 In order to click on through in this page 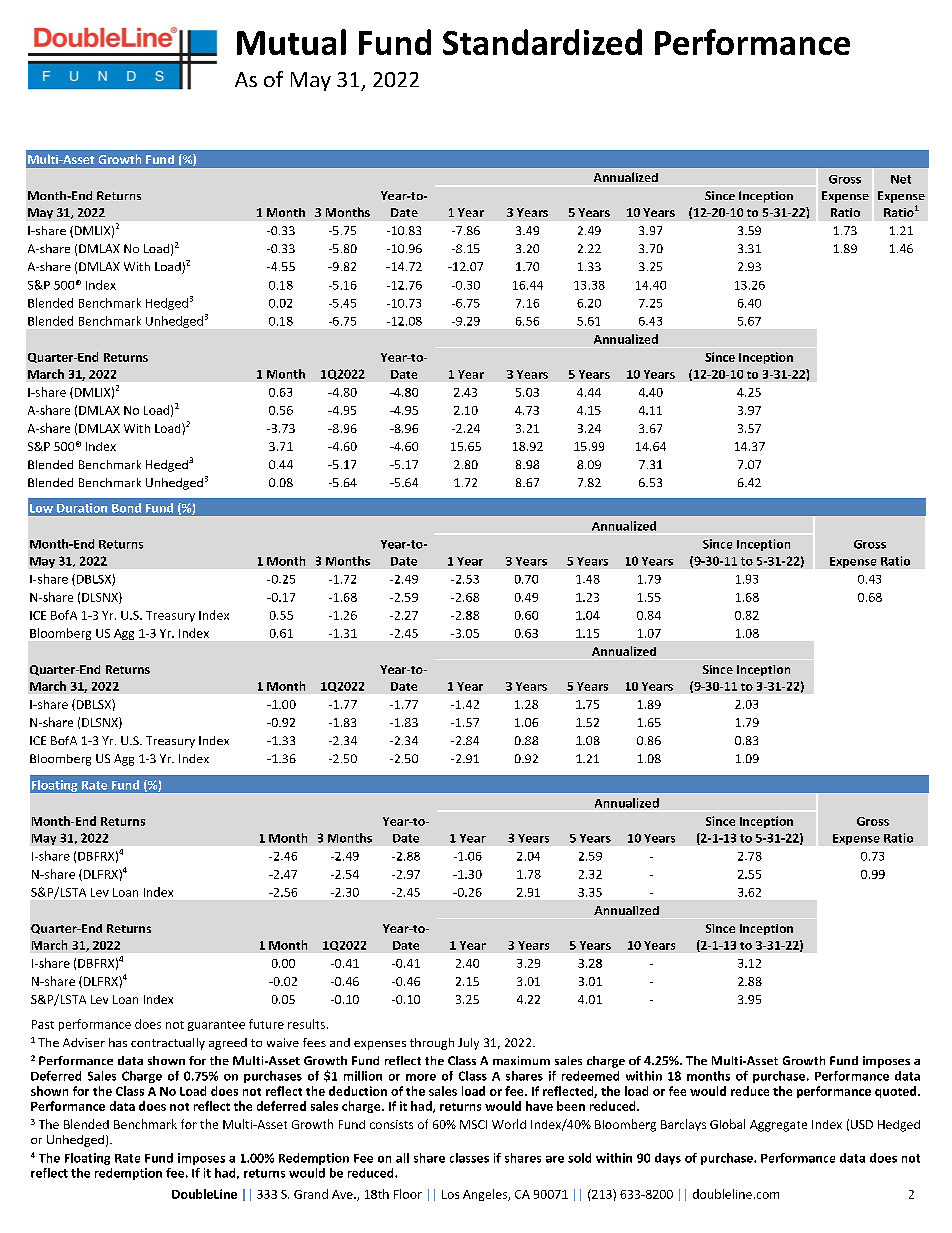, I will do `click(432, 1044)`.
